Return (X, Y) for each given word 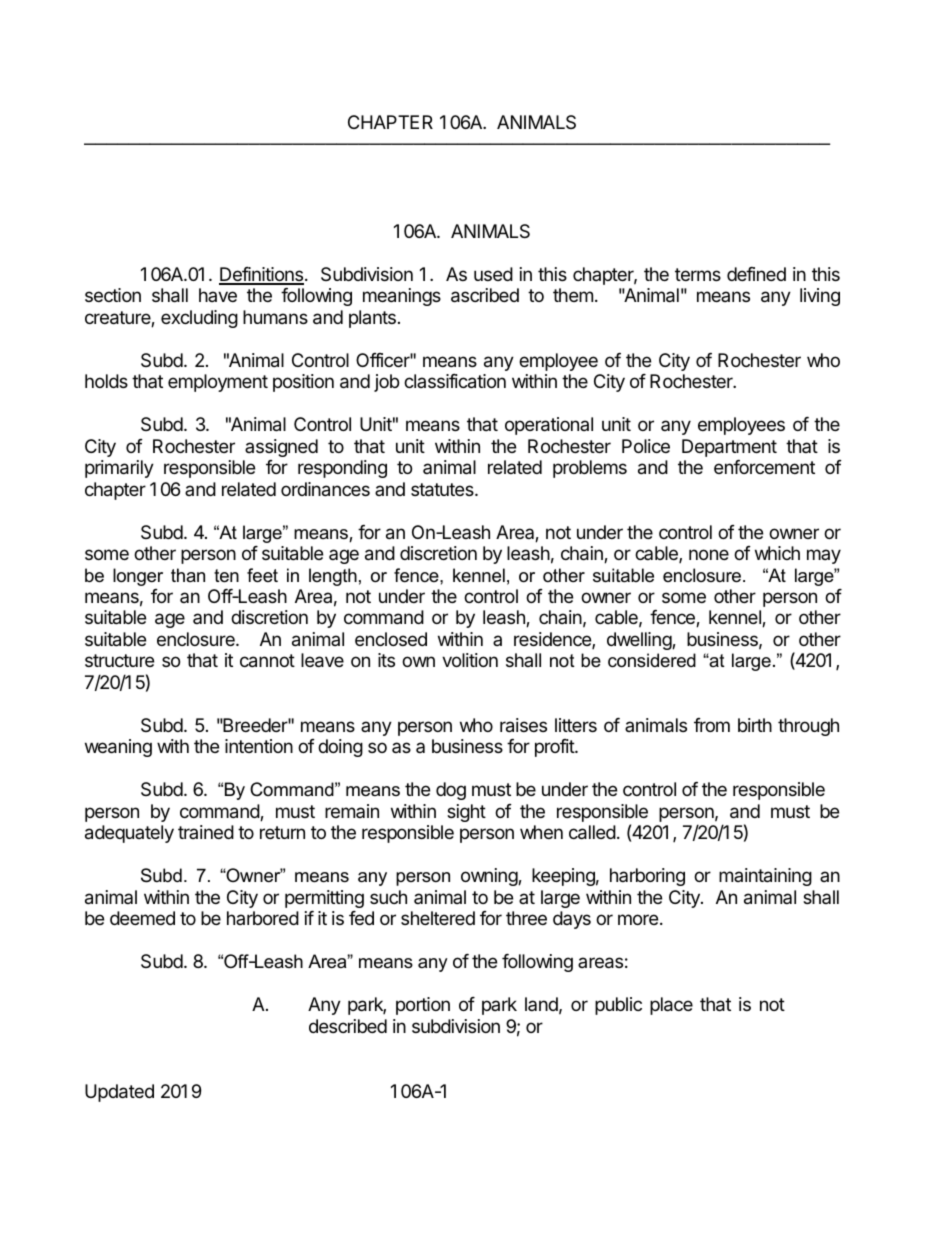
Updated (119, 1093)
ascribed (485, 295)
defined (756, 274)
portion (423, 1006)
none (709, 554)
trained (206, 832)
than (188, 575)
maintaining (765, 877)
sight (466, 813)
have (218, 295)
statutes (443, 490)
